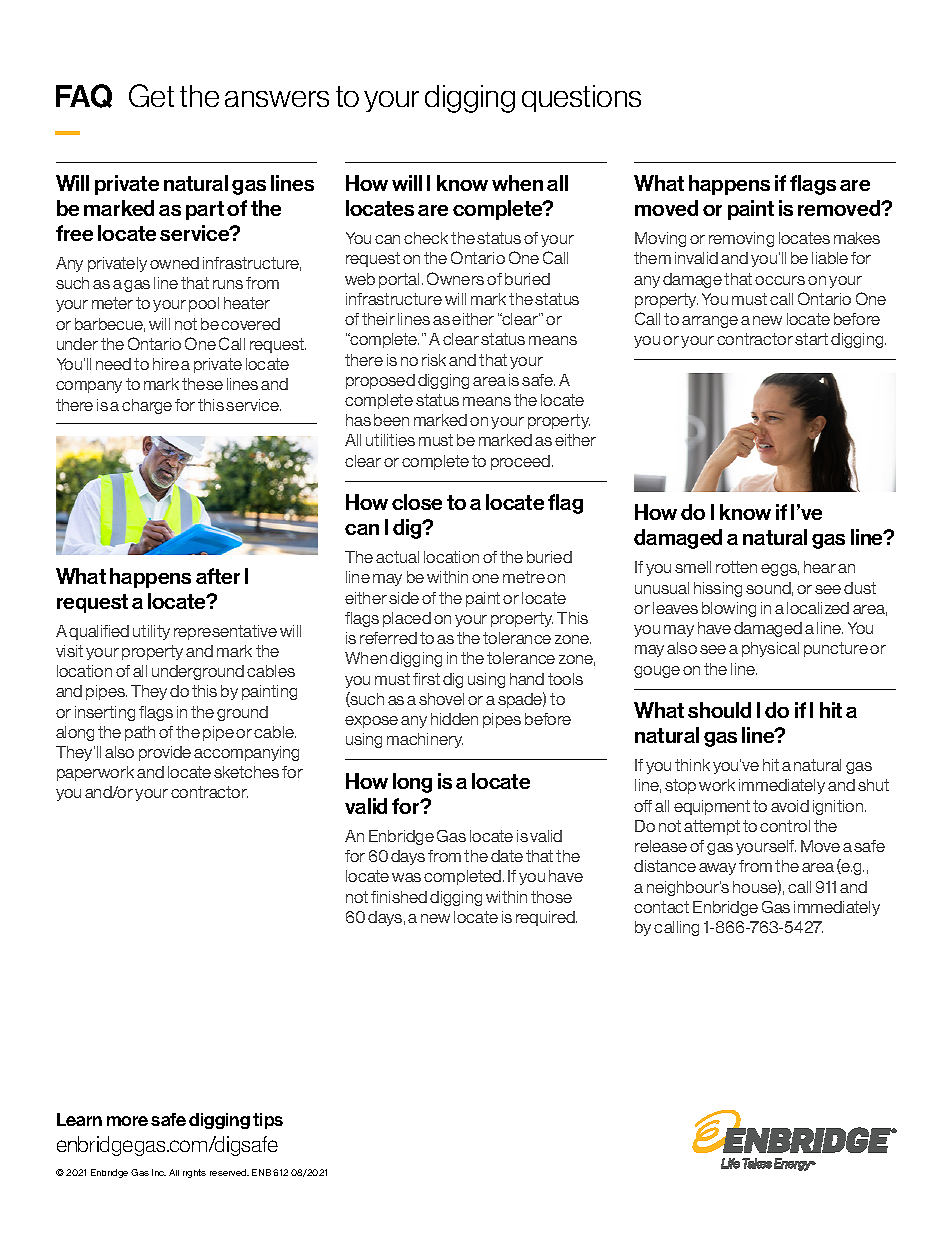 This image has height=1233, width=952. Describe the element at coordinates (151, 95) in the image. I see `Get` at that location.
